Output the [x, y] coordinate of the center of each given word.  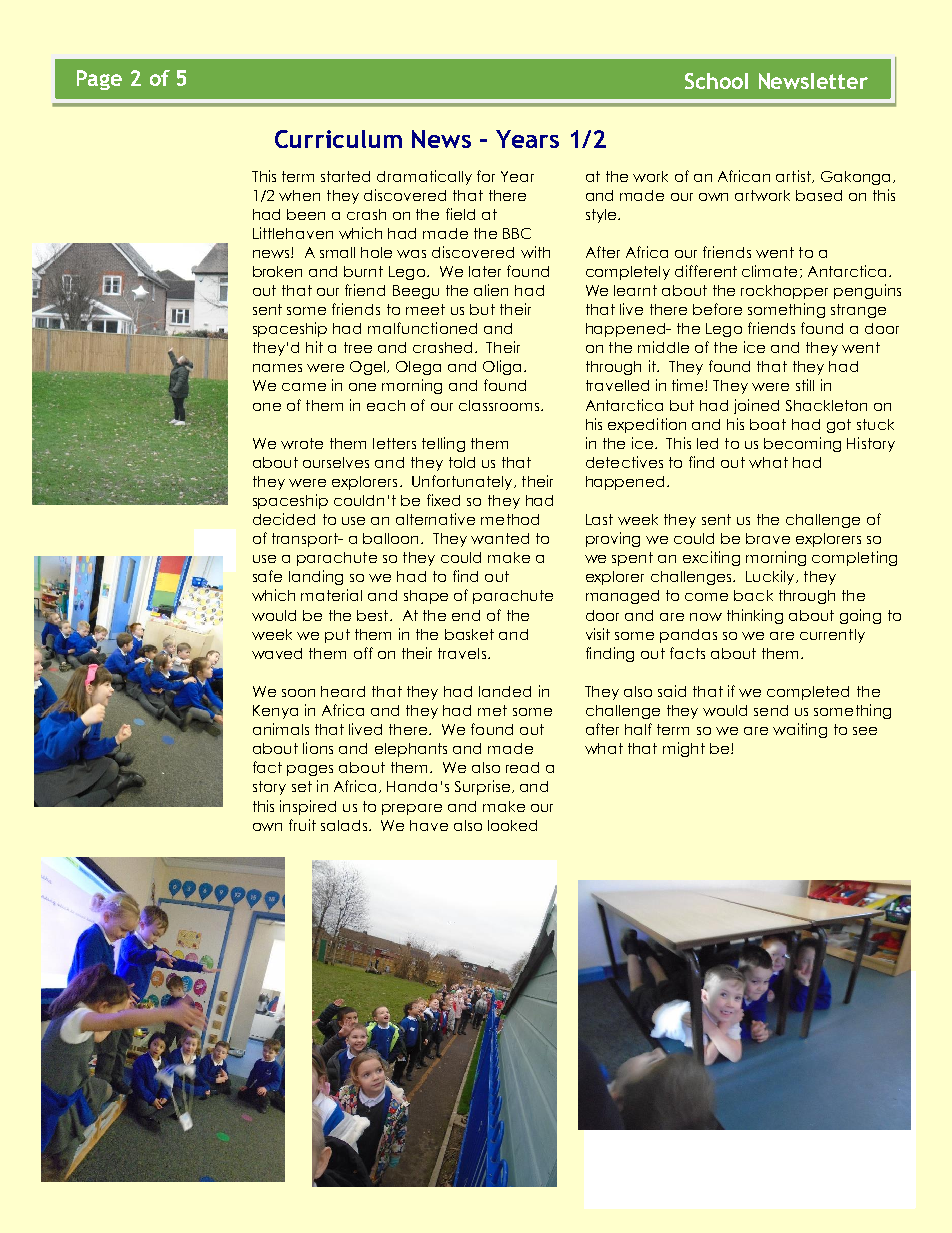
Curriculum [338, 139]
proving [613, 539]
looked [512, 825]
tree [358, 347]
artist [794, 176]
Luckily [771, 577]
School [716, 81]
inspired [308, 807]
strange [858, 311]
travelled [617, 385]
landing [316, 577]
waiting [800, 730]
